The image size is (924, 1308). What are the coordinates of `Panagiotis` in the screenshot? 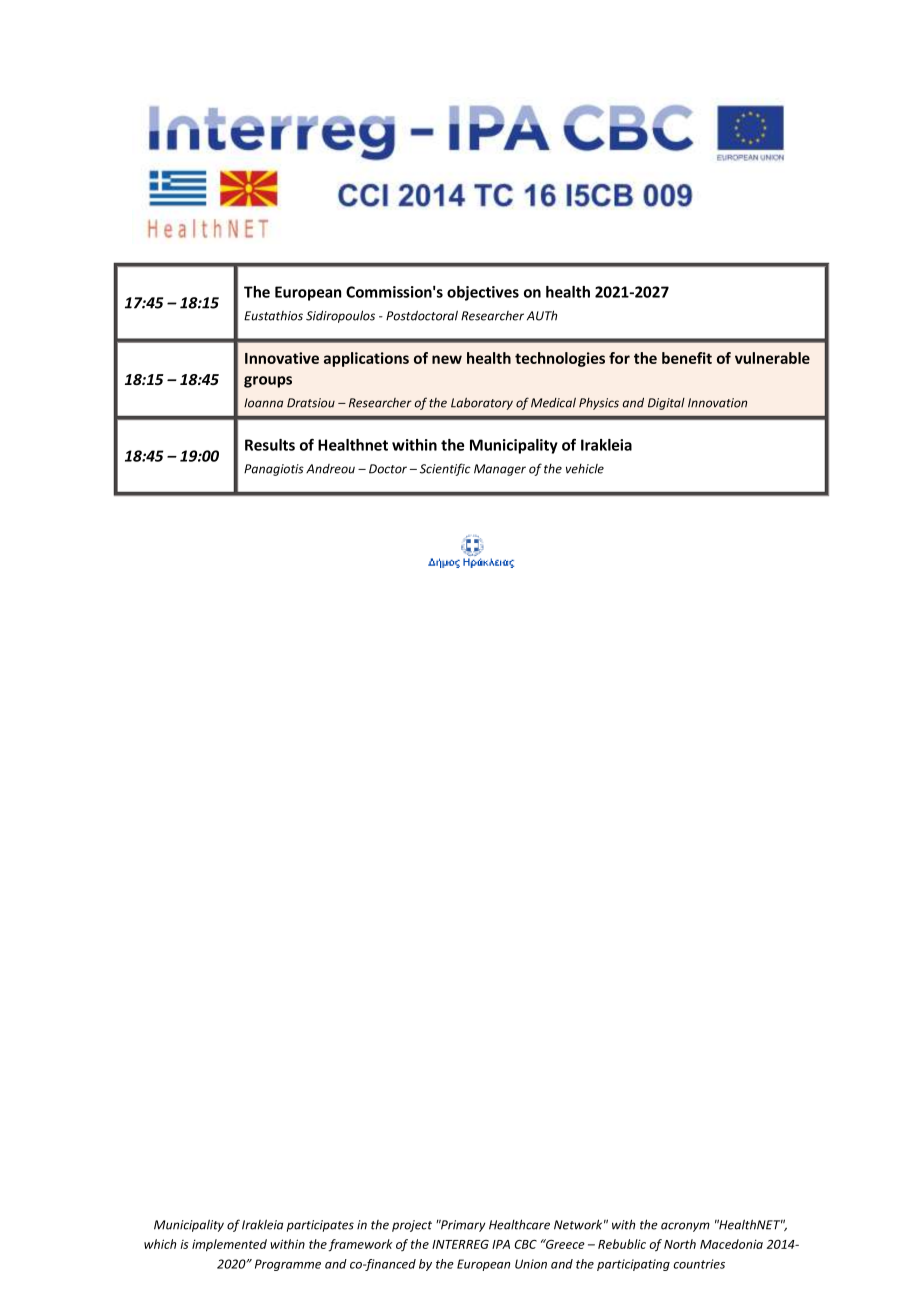 It's located at (274, 470).
